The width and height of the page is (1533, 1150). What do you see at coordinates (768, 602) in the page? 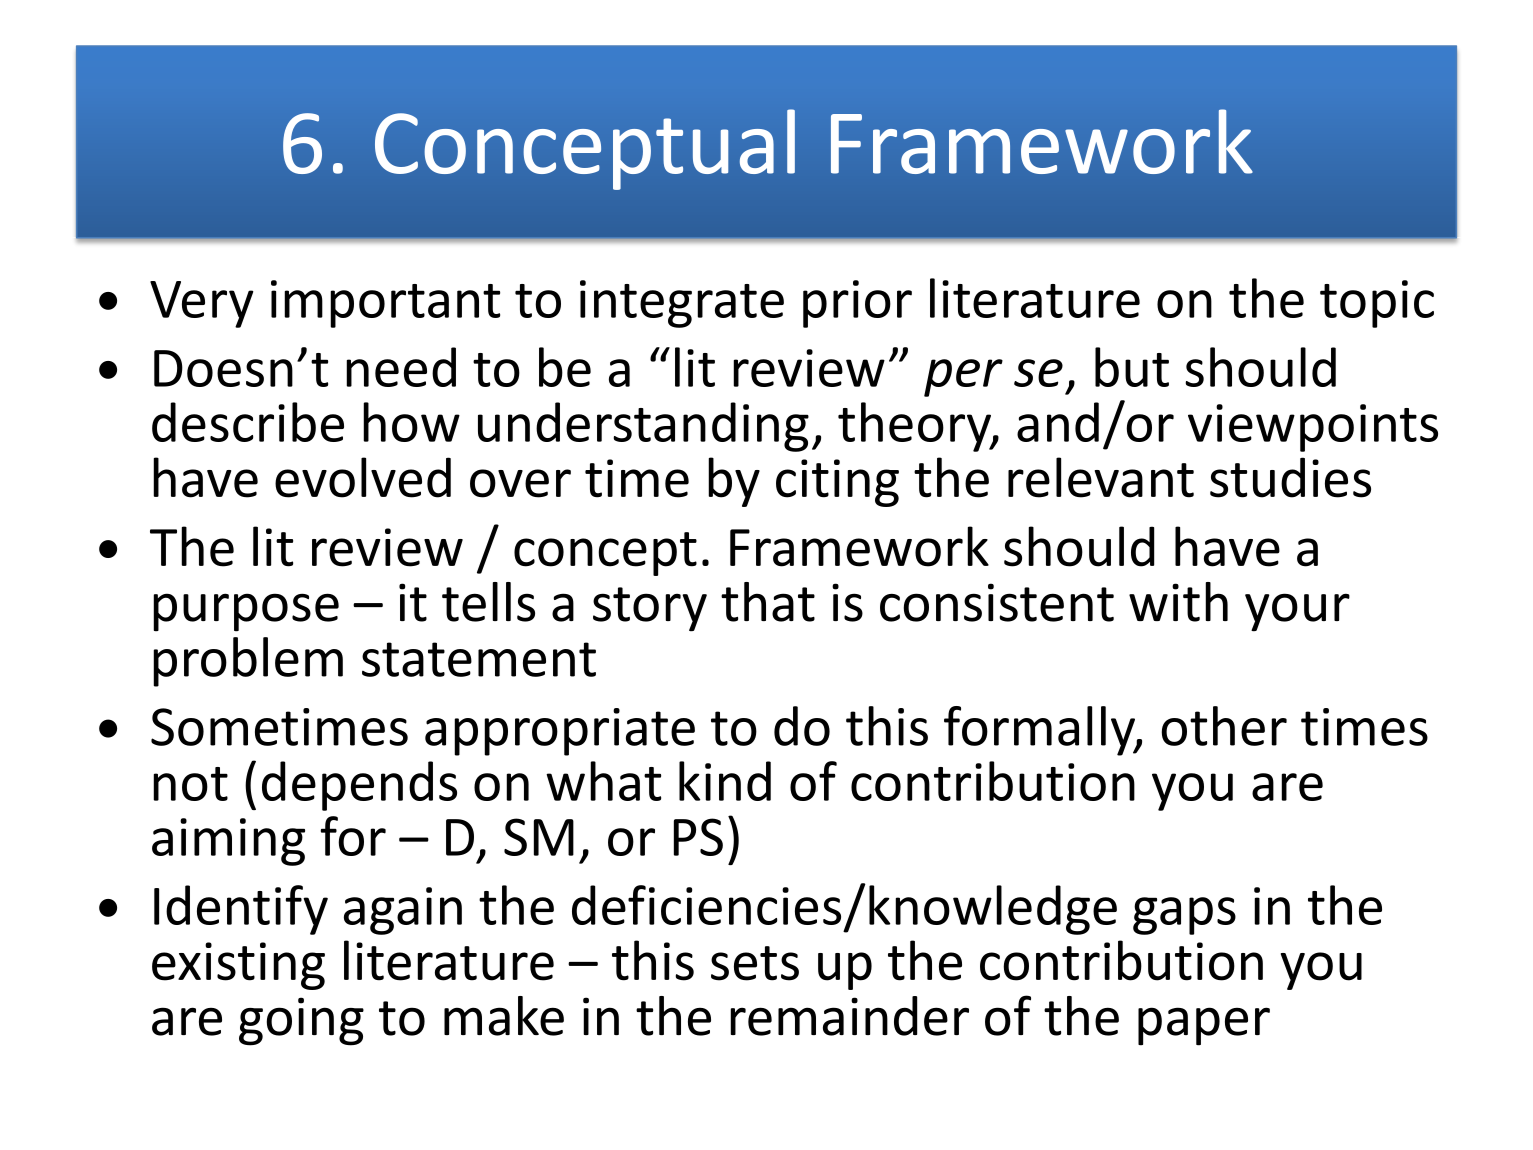
I see `that` at bounding box center [768, 602].
